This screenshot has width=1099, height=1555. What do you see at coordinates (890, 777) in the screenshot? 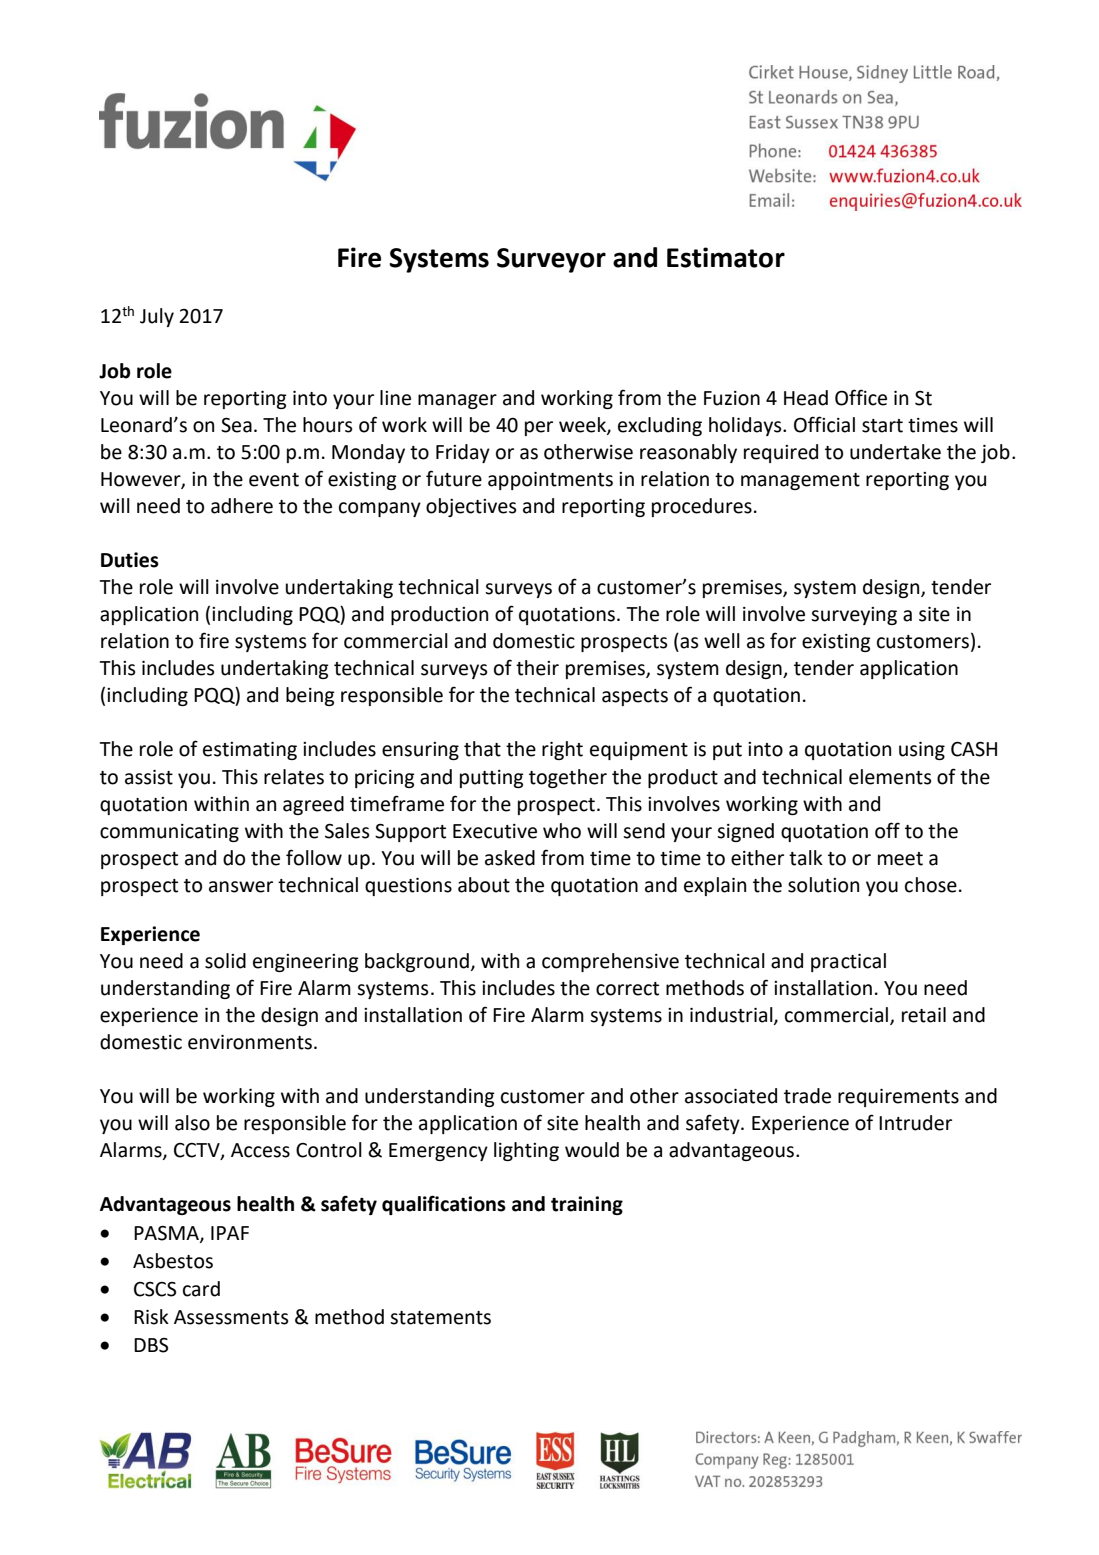
I see `elements` at bounding box center [890, 777].
